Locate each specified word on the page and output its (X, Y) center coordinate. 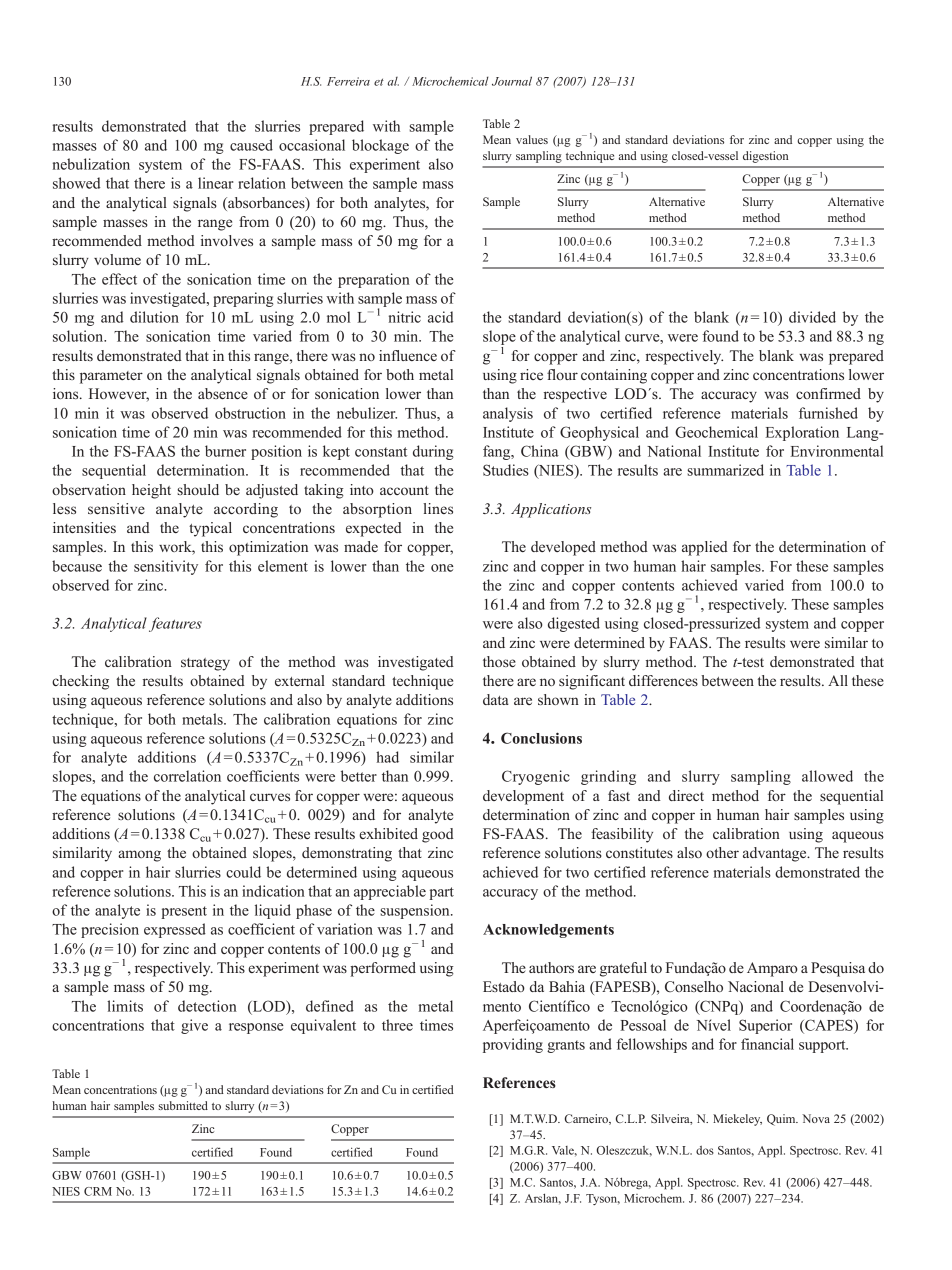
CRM (98, 1191)
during (433, 452)
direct (686, 795)
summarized (725, 470)
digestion (765, 157)
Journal (512, 81)
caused (251, 145)
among (139, 856)
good (438, 835)
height (151, 491)
